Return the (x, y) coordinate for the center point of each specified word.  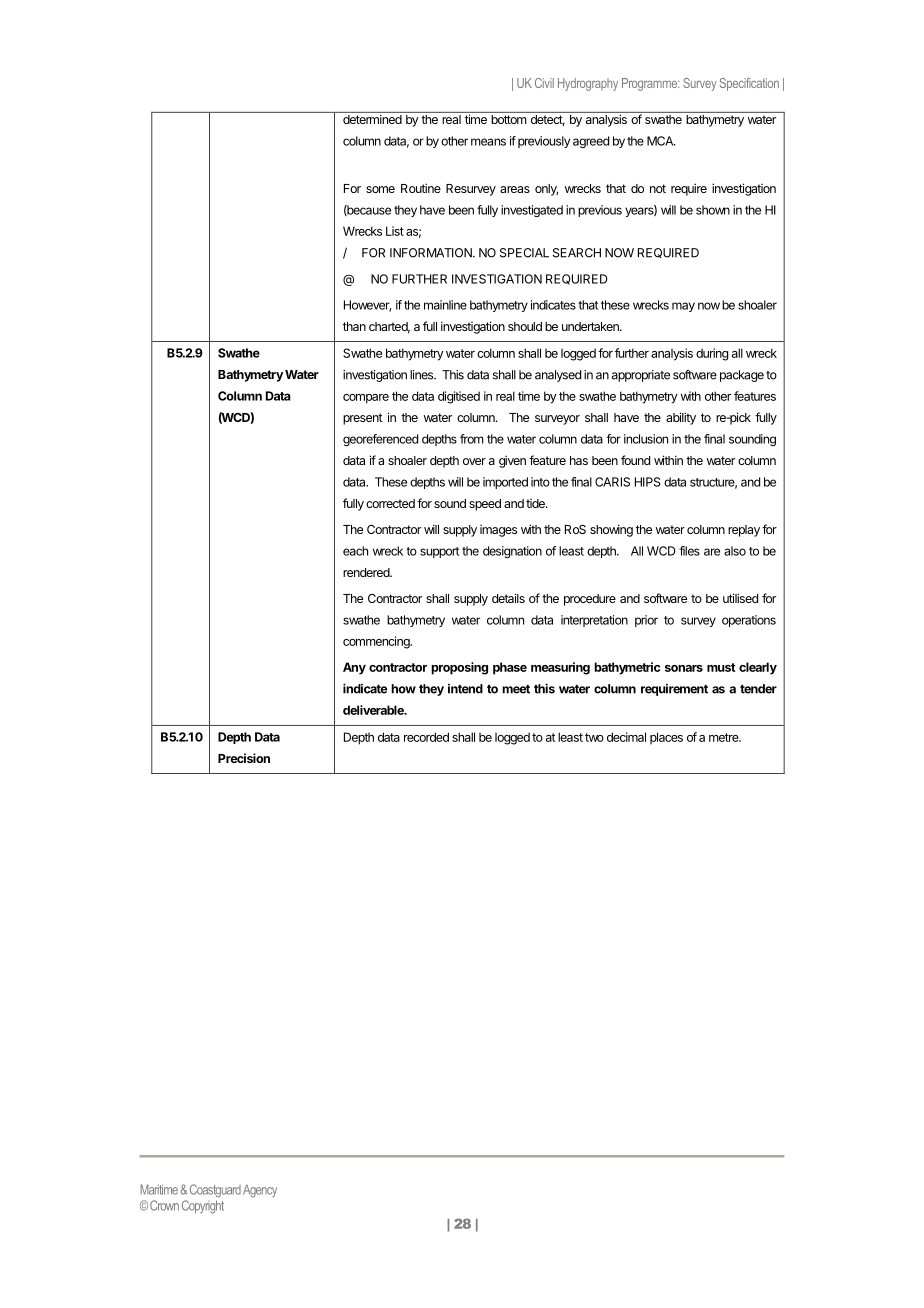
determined (372, 119)
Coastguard (215, 1191)
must (721, 667)
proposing (459, 668)
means (488, 142)
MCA (661, 141)
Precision (244, 758)
